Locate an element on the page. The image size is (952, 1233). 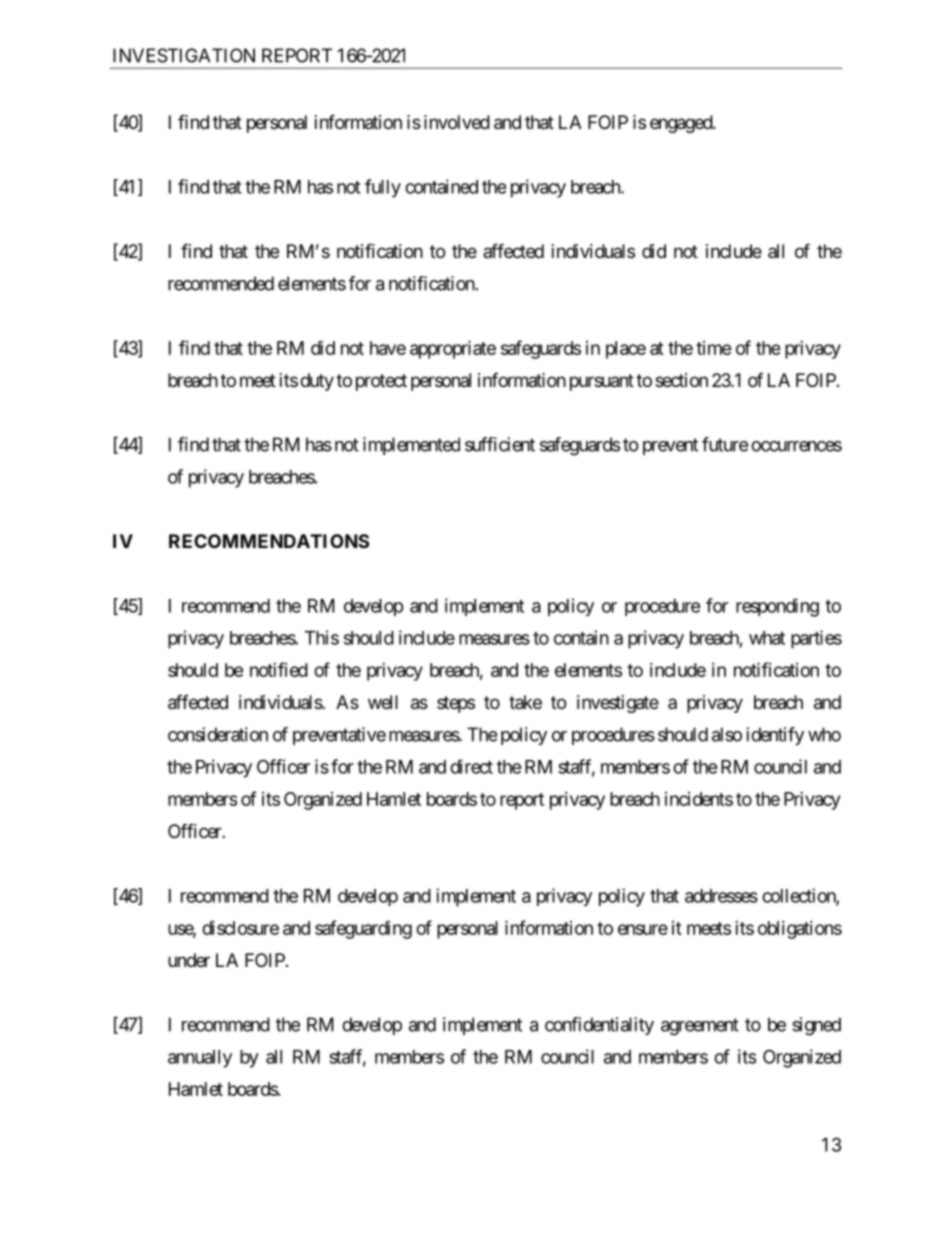
engaged is located at coordinates (682, 124).
